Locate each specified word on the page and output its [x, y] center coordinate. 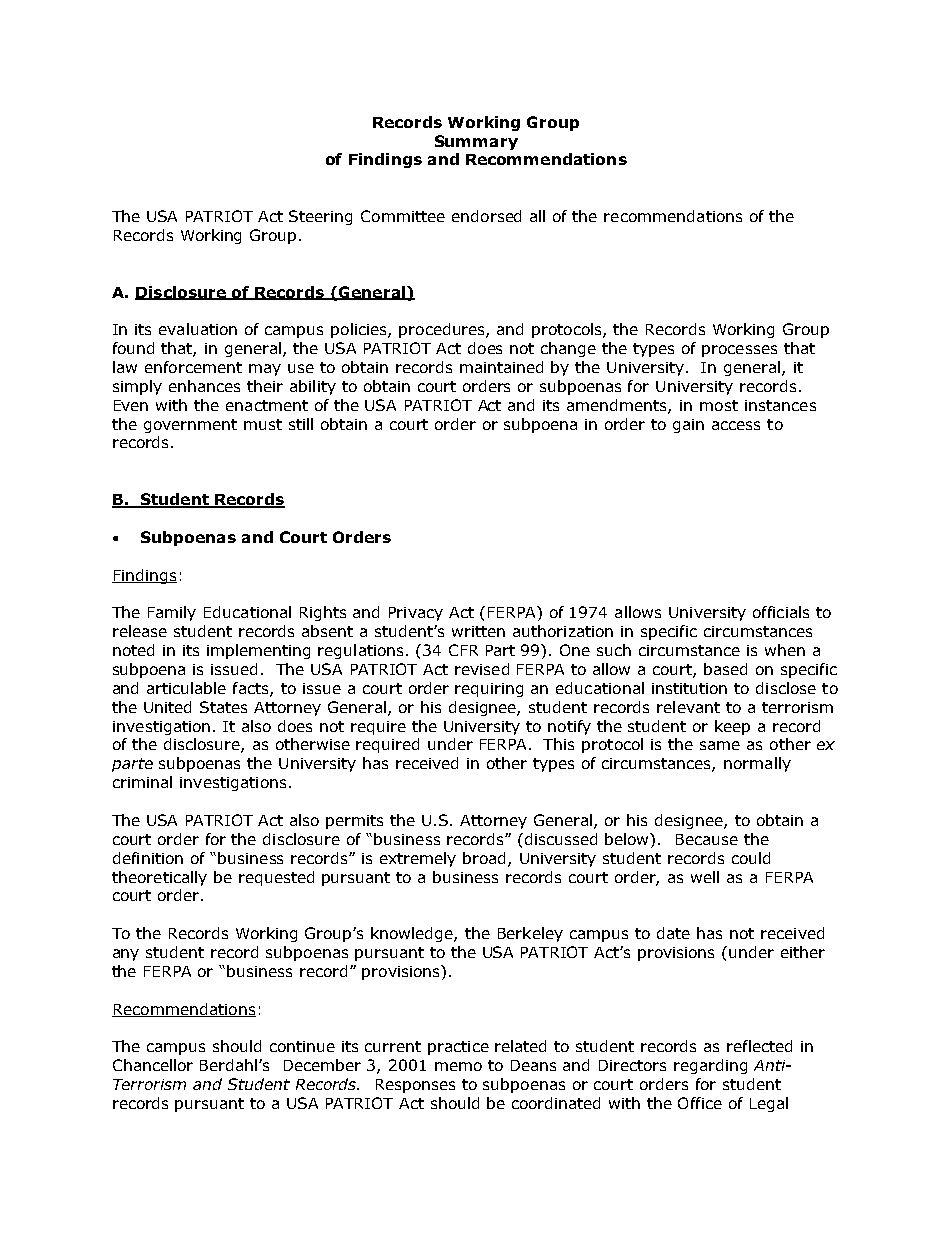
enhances [204, 386]
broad [486, 859]
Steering [320, 217]
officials [781, 612]
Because [707, 839]
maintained [501, 367]
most [719, 405]
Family [172, 613]
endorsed [486, 216]
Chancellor [153, 1065]
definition [148, 858]
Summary [476, 142]
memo [458, 1066]
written [478, 631]
